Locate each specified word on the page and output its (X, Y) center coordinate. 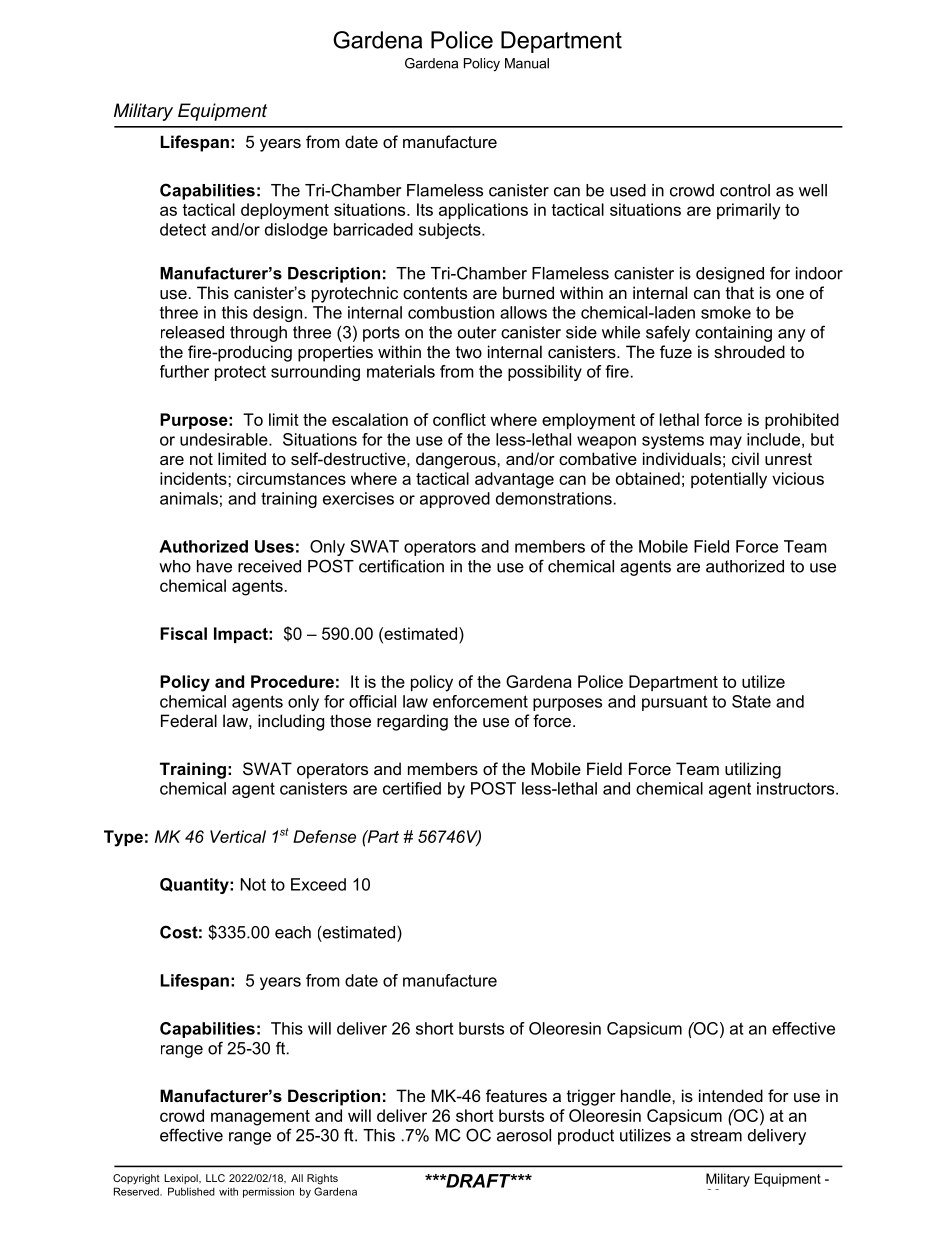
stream (716, 1135)
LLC (215, 1178)
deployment (285, 211)
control (745, 190)
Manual (527, 63)
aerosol (524, 1135)
